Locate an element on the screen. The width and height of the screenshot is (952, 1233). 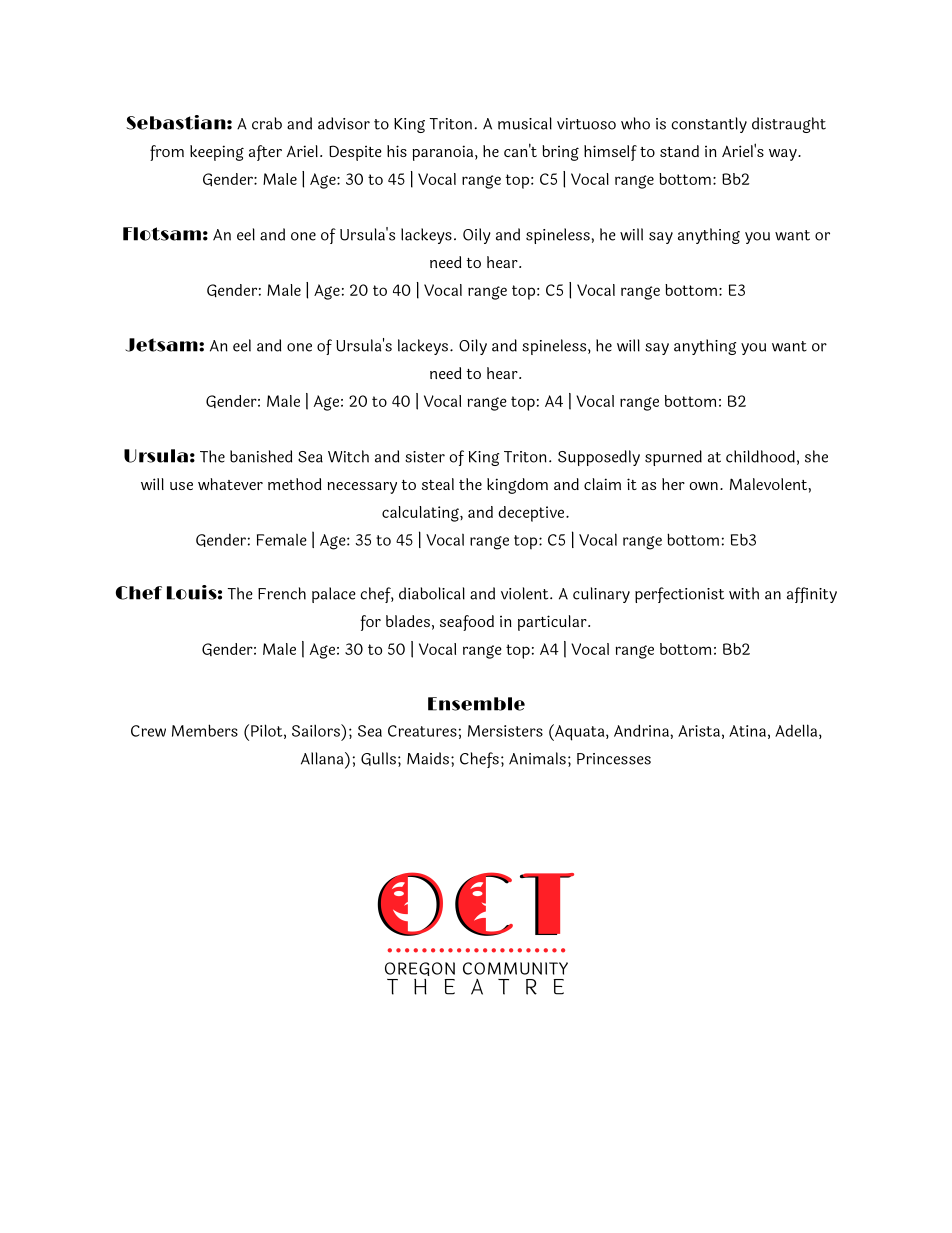
bring is located at coordinates (560, 153).
